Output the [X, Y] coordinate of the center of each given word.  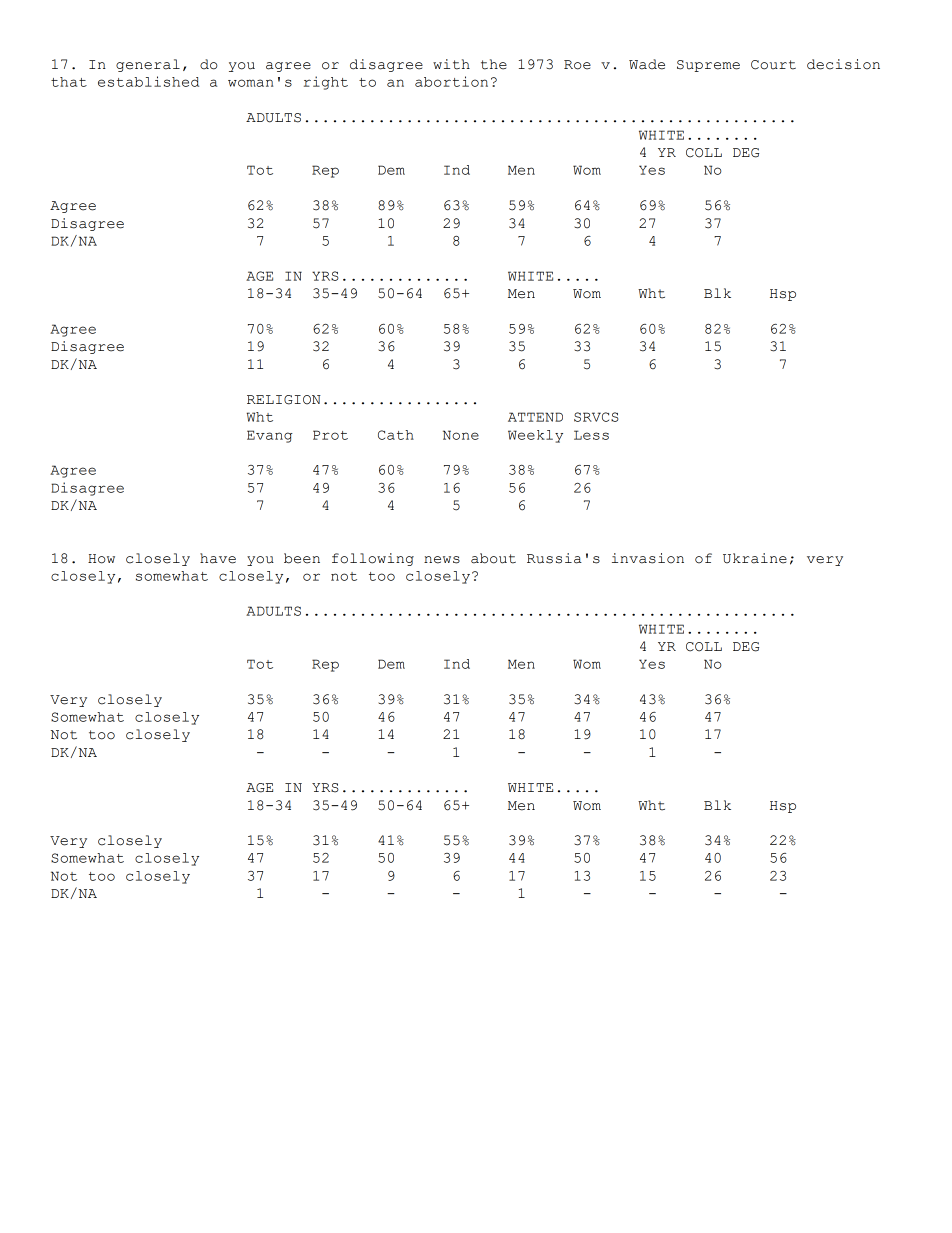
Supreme [708, 66]
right [326, 83]
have [218, 558]
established [148, 81]
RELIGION [284, 400]
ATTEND [535, 417]
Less [591, 435]
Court [773, 65]
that [69, 82]
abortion [451, 81]
